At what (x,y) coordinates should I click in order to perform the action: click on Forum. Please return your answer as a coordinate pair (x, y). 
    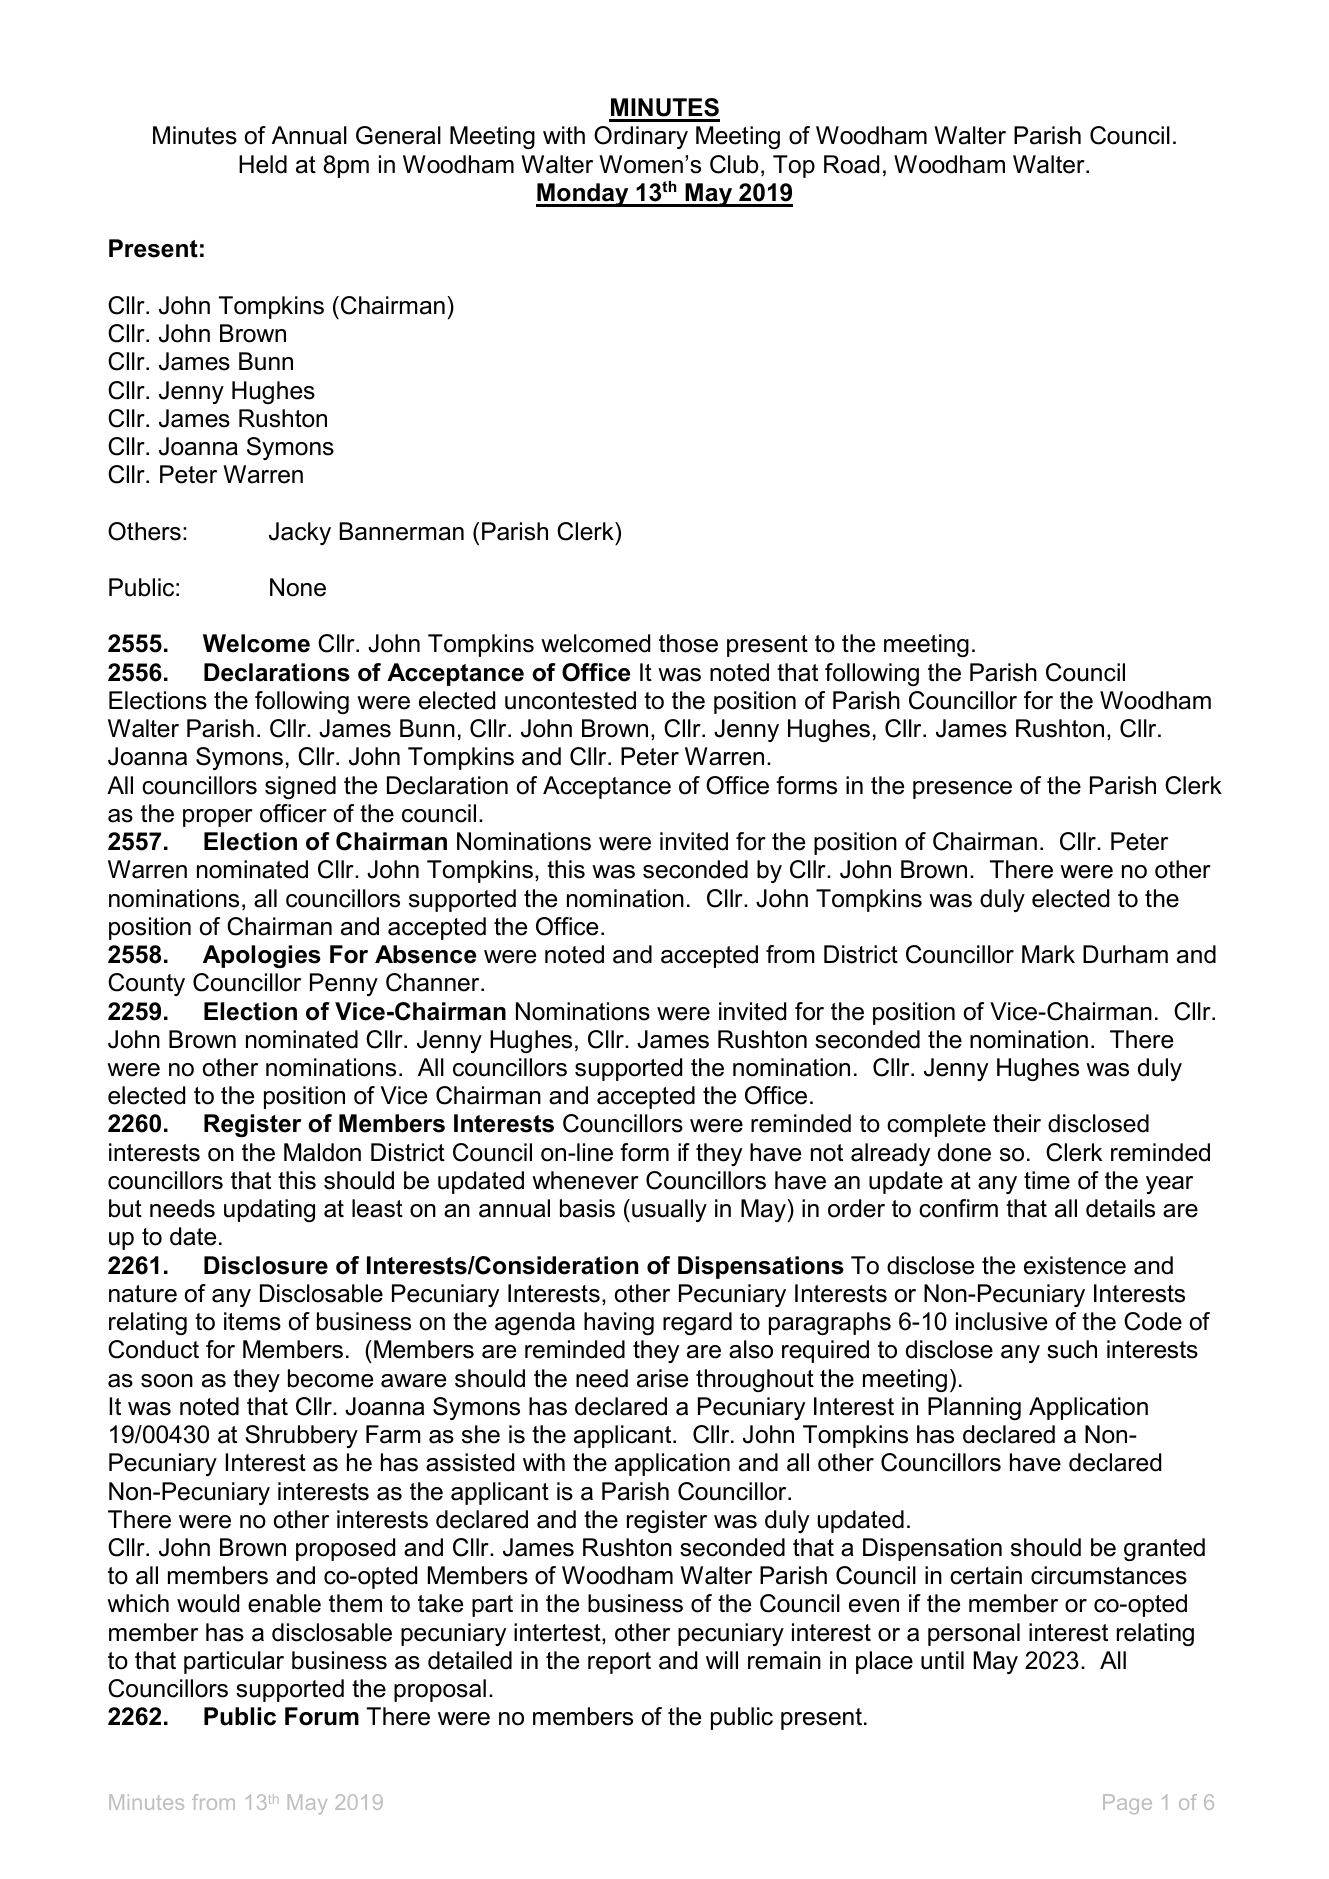
    Looking at the image, I should click on (322, 1716).
